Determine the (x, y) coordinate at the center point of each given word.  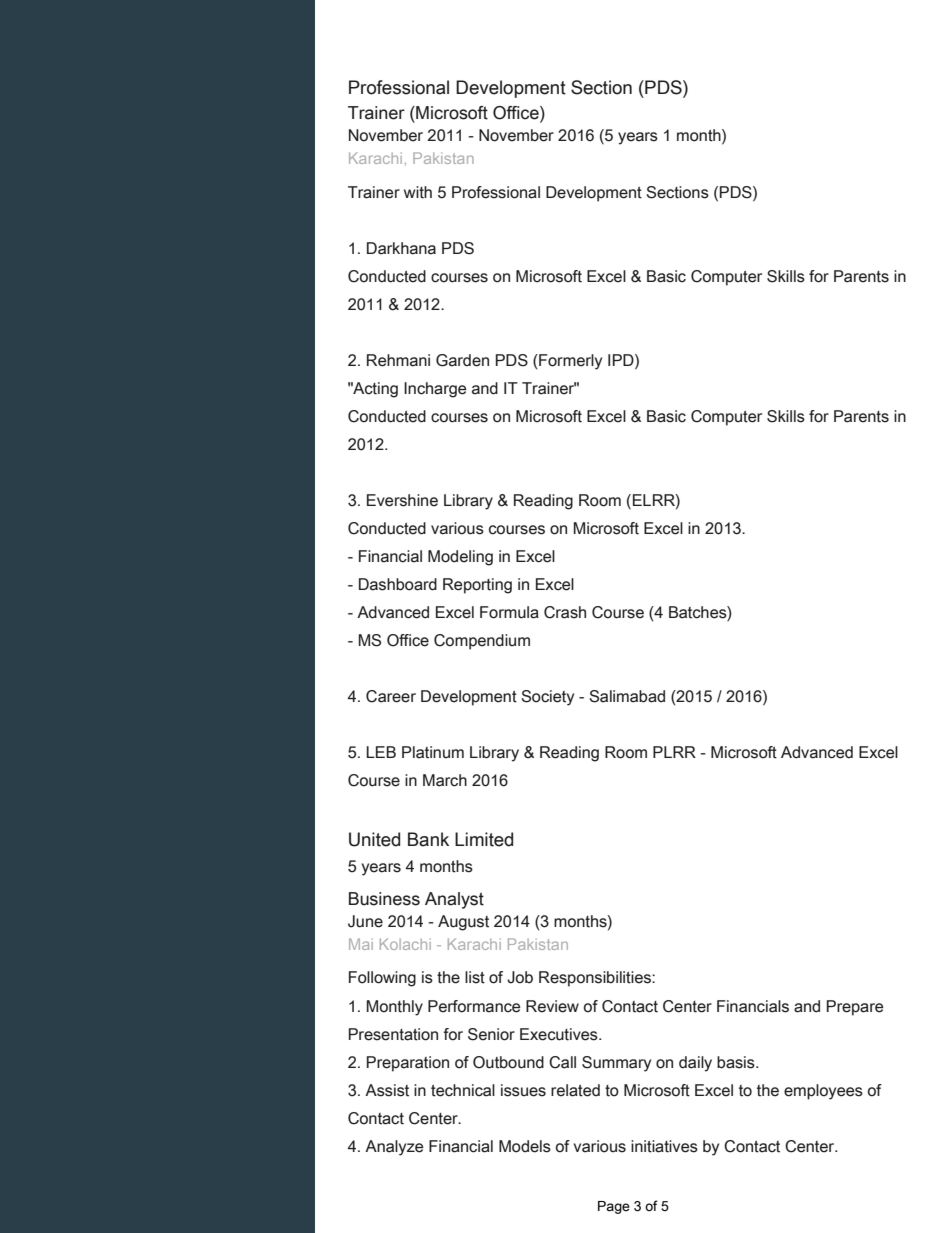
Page (614, 1207)
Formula (509, 612)
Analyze (394, 1148)
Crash (565, 612)
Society (547, 698)
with (418, 192)
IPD (622, 360)
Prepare (855, 1008)
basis (737, 1062)
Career (391, 696)
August (463, 923)
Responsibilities (596, 979)
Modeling (460, 558)
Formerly (569, 362)
